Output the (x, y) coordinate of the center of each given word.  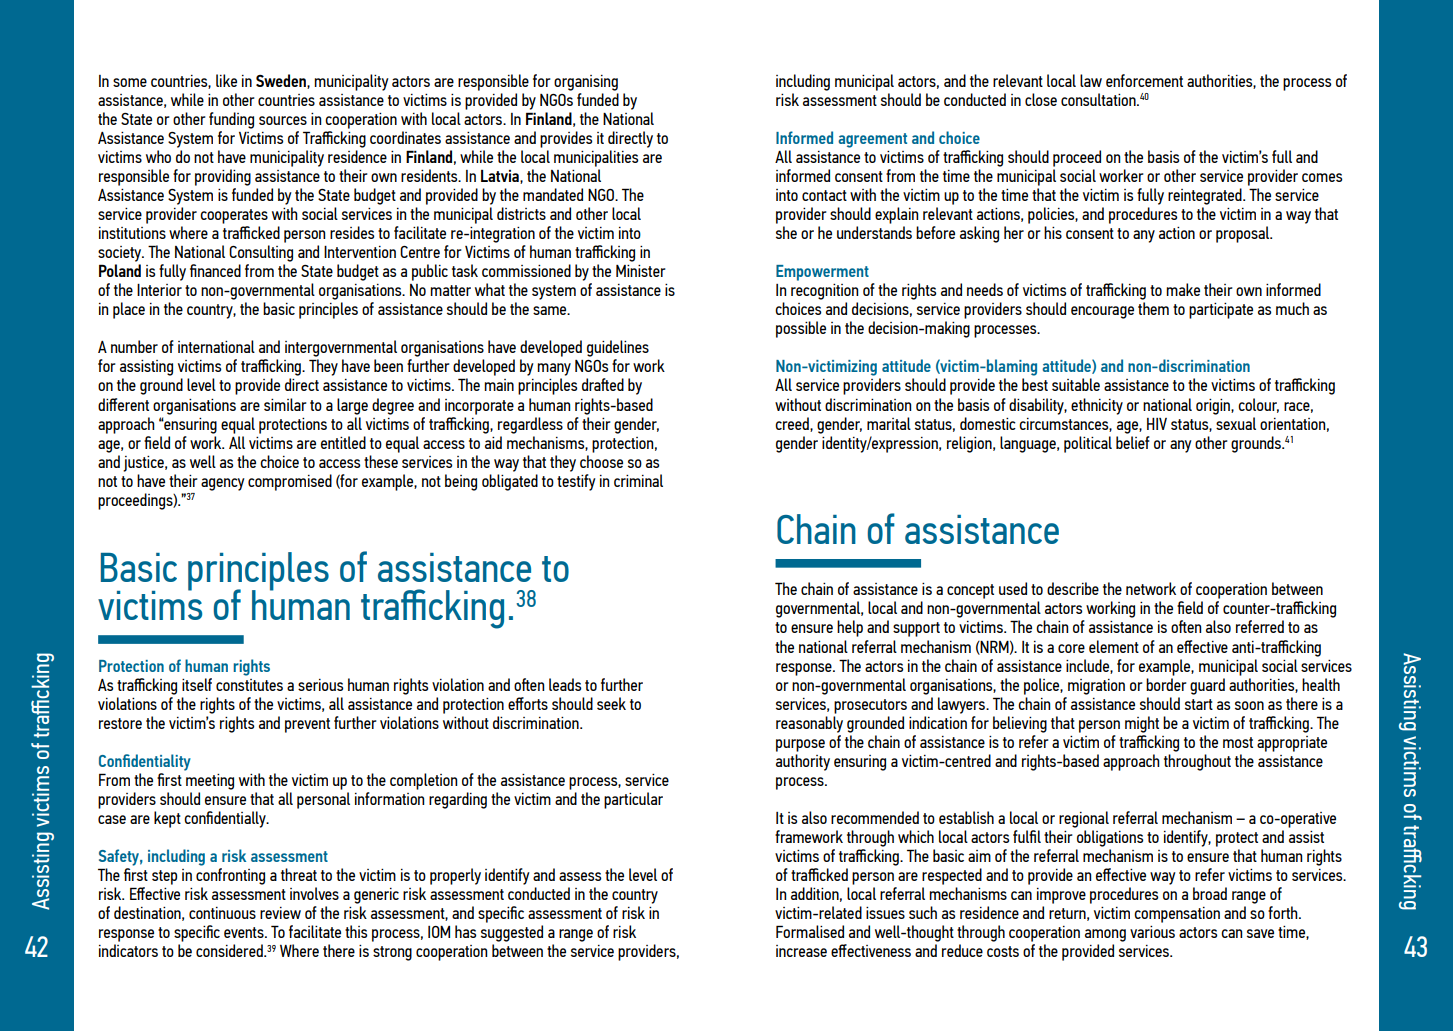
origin (1214, 407)
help (850, 628)
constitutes (249, 685)
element (1114, 646)
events (245, 932)
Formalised (810, 931)
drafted (603, 384)
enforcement (1144, 80)
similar (285, 404)
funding (231, 120)
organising (586, 83)
